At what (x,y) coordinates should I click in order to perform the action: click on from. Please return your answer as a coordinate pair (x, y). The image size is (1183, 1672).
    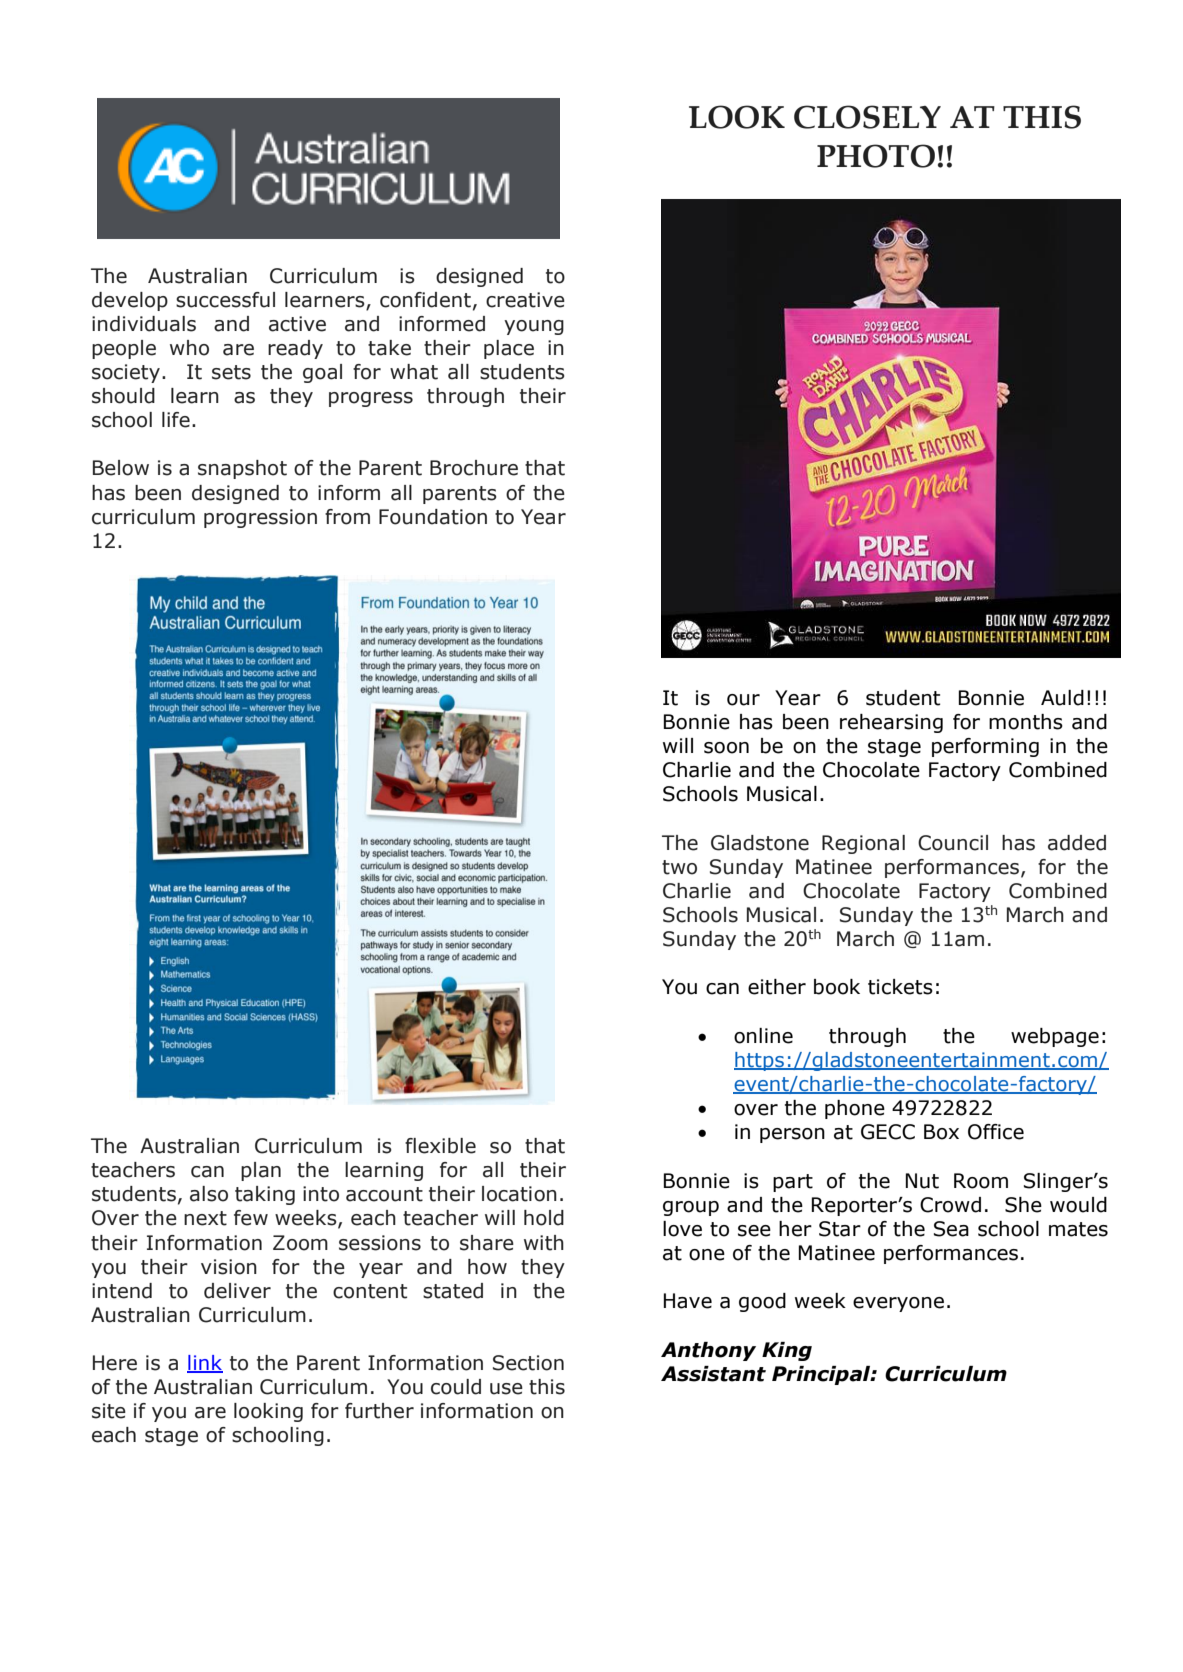
    Looking at the image, I should click on (347, 517).
